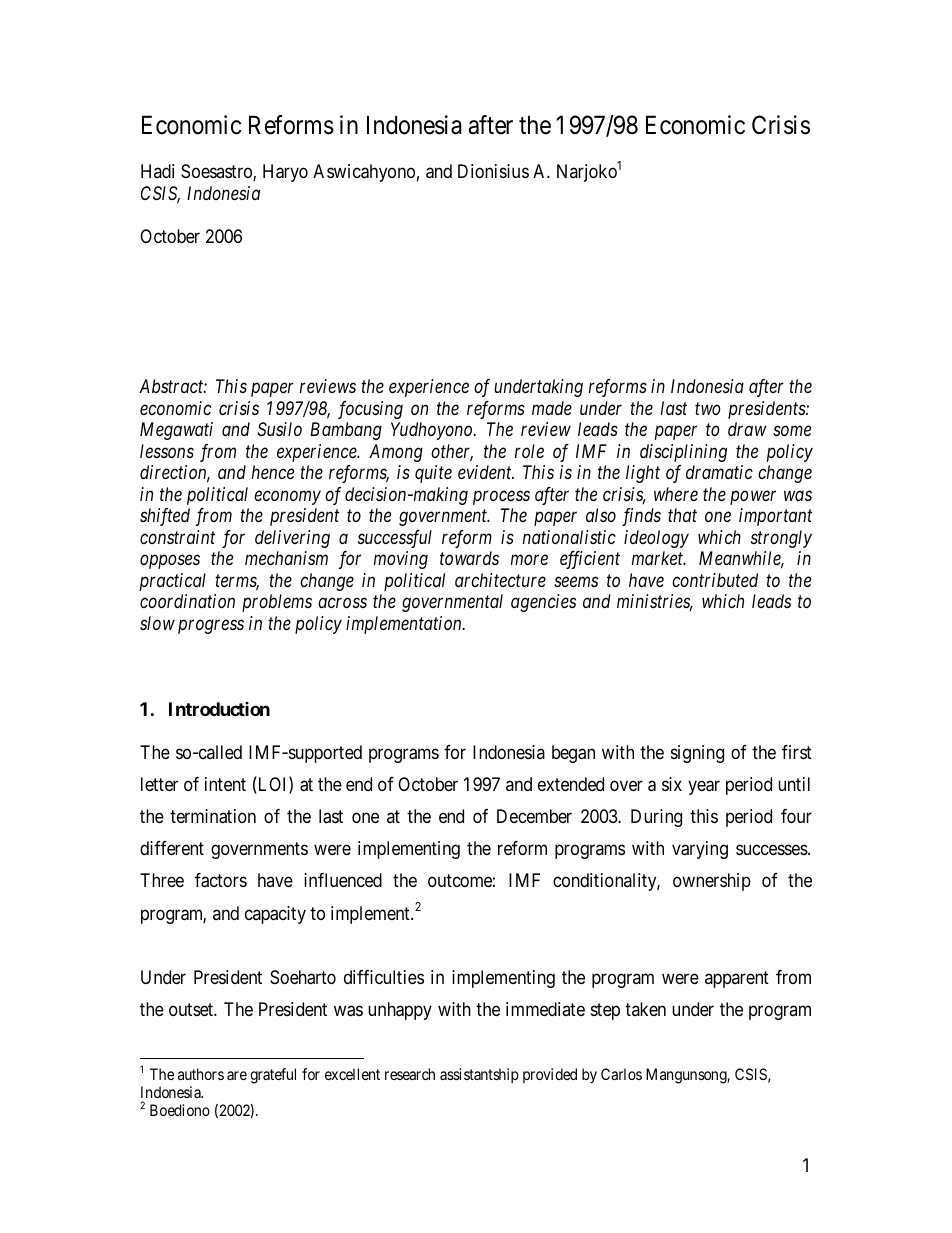 This screenshot has height=1233, width=952. What do you see at coordinates (697, 754) in the screenshot?
I see `signing` at bounding box center [697, 754].
